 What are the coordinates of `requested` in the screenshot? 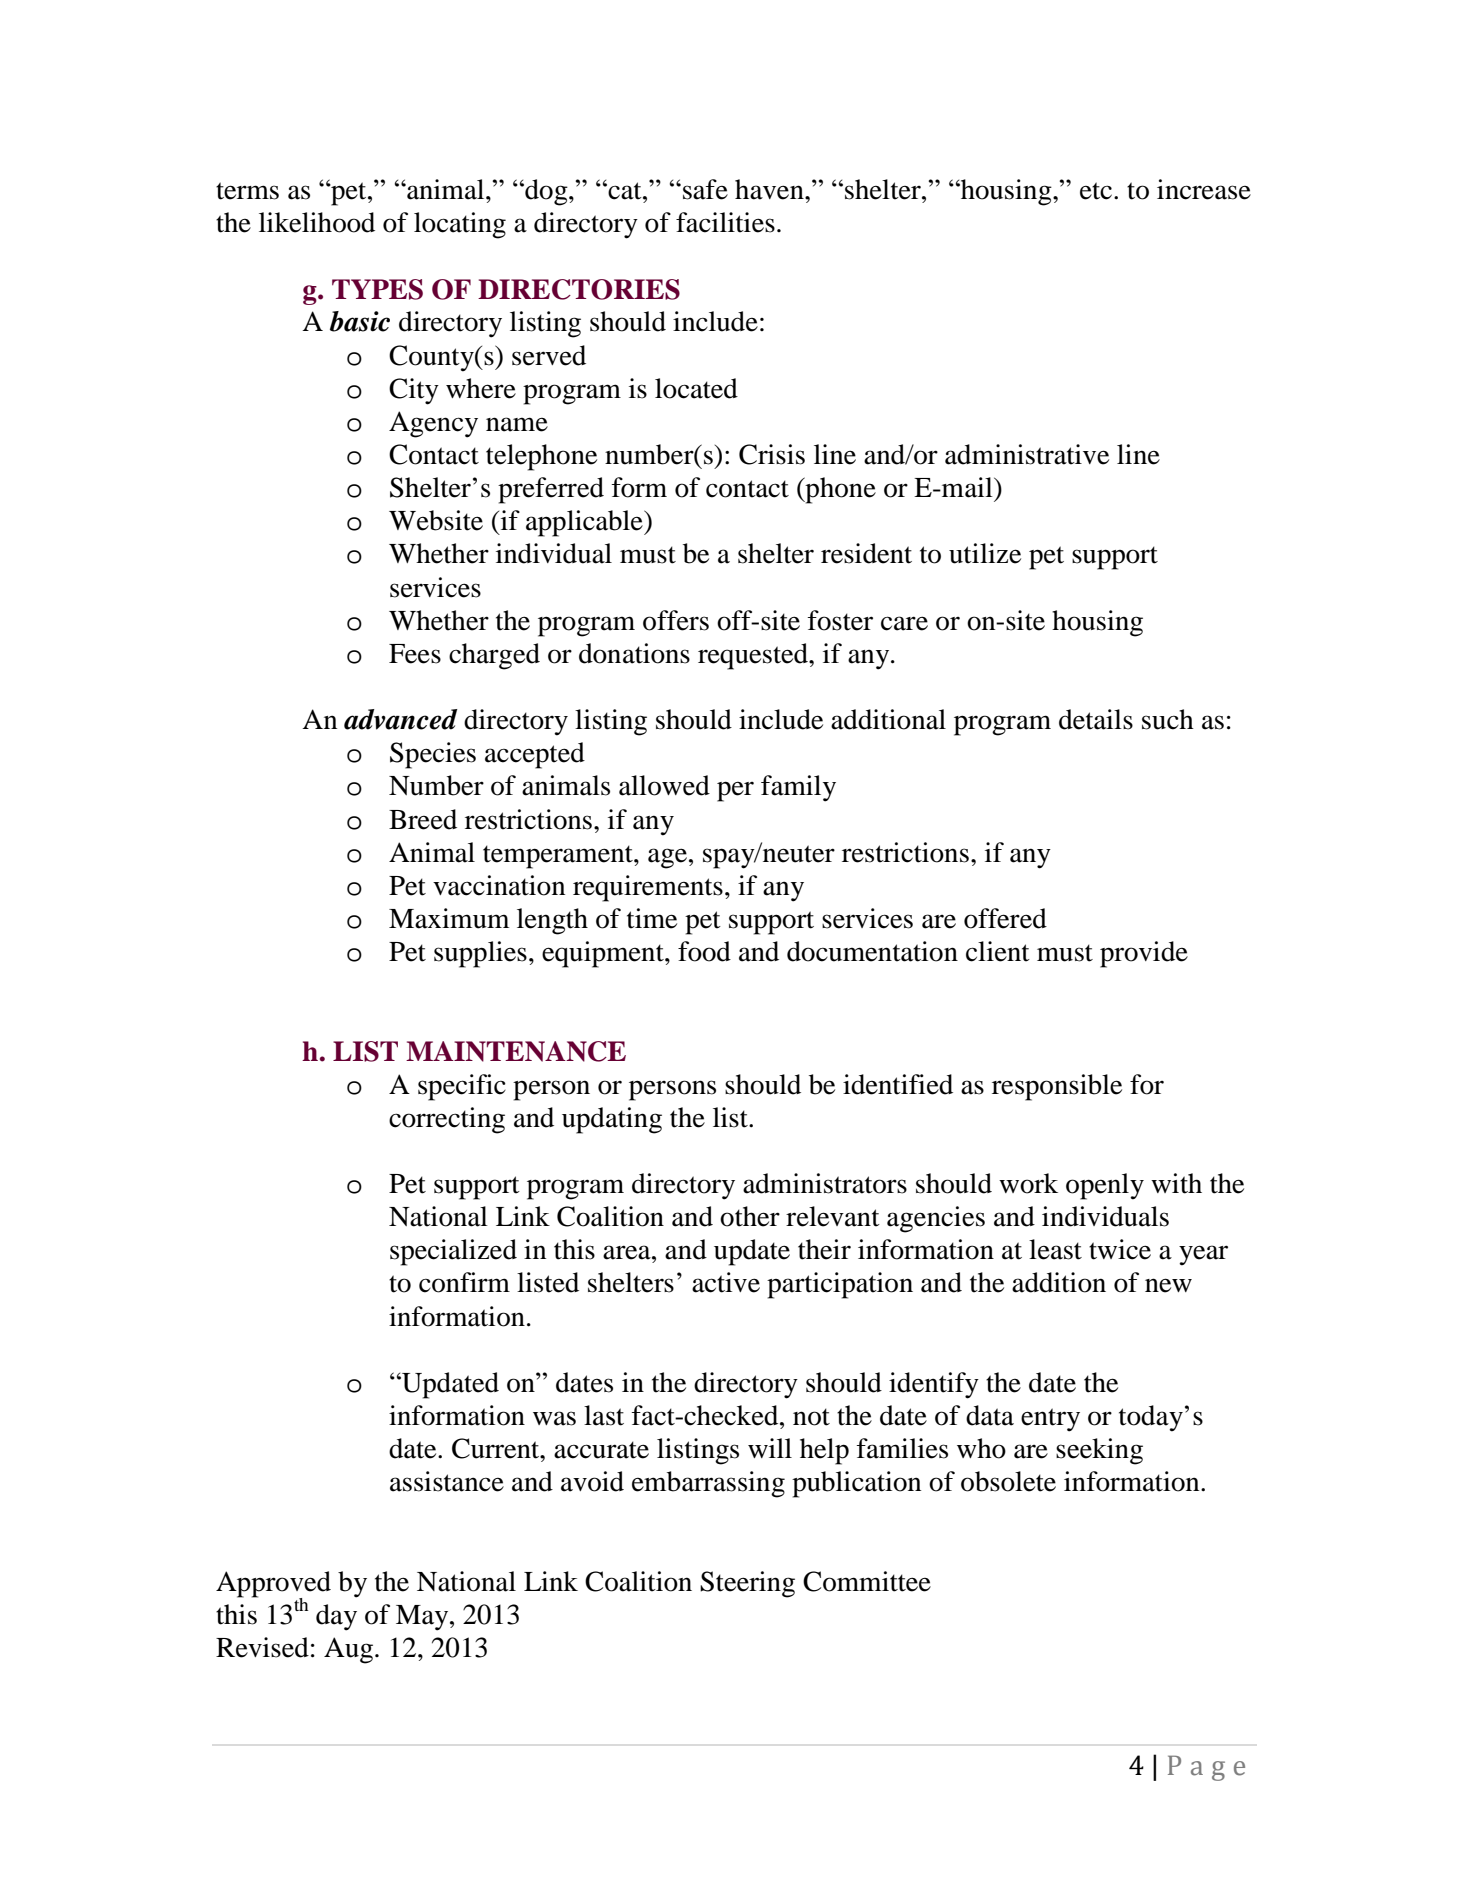 It's located at (754, 656).
